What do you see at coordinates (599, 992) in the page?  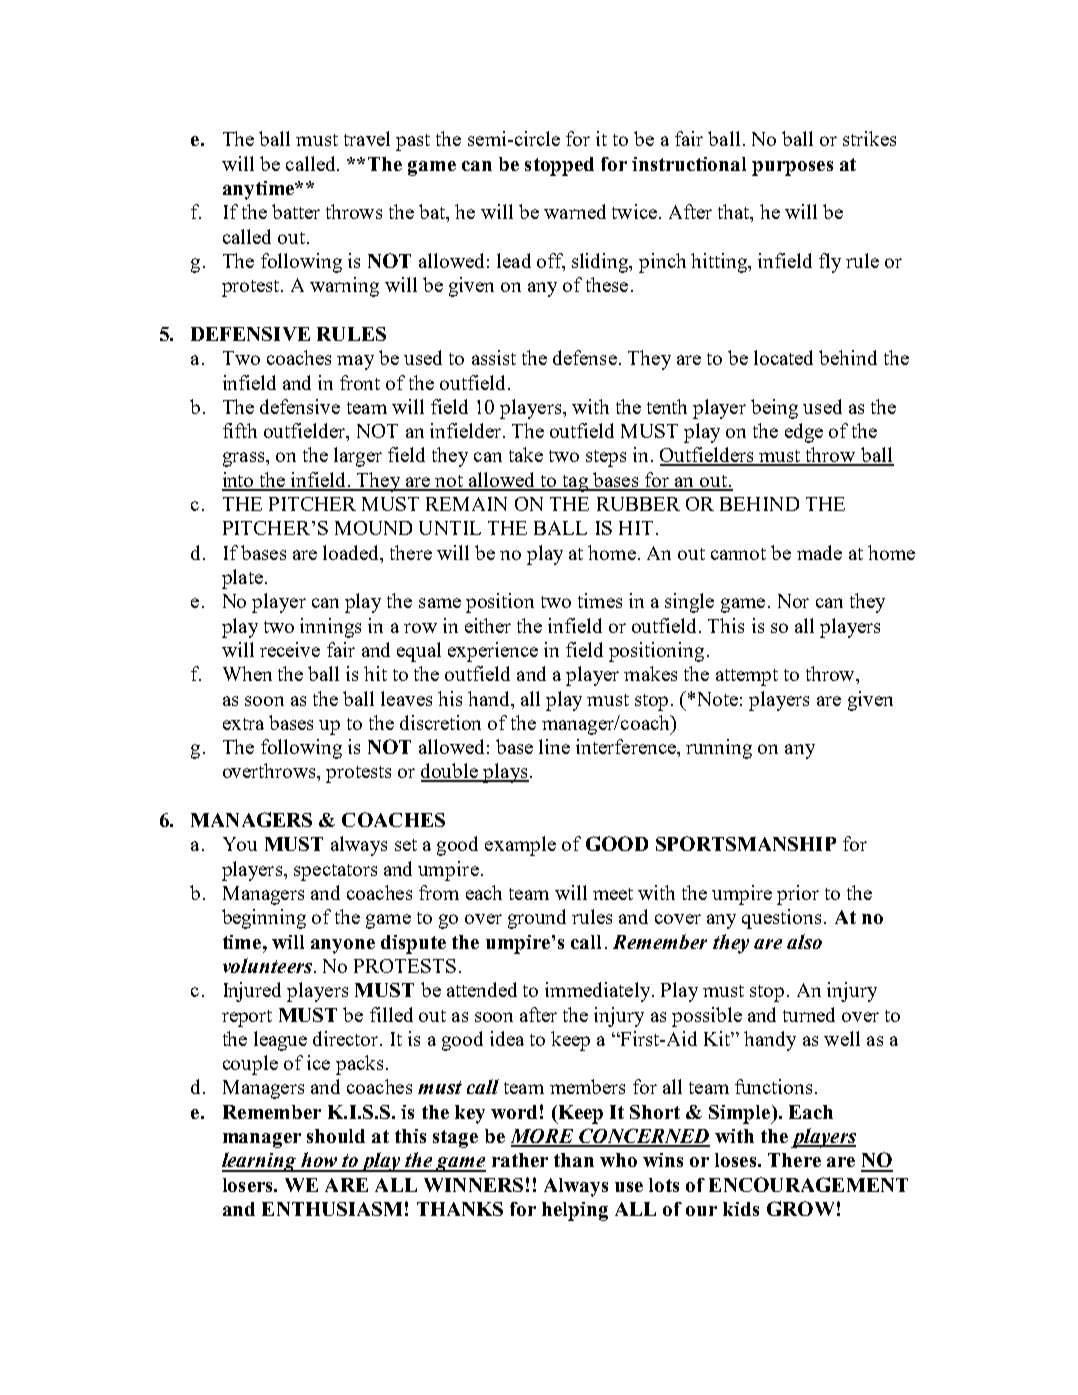 I see `immediately` at bounding box center [599, 992].
